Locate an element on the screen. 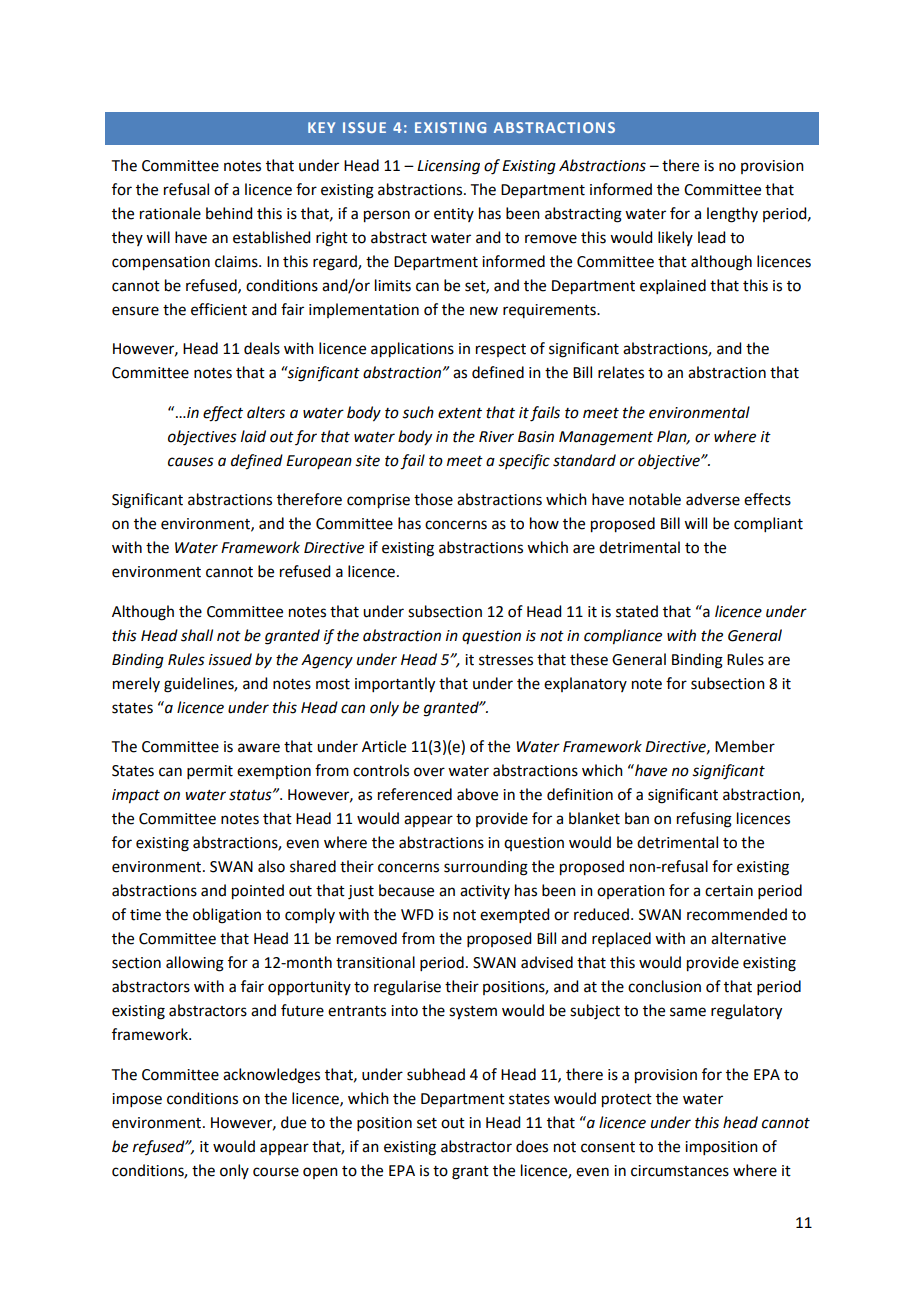  does is located at coordinates (532, 1146).
